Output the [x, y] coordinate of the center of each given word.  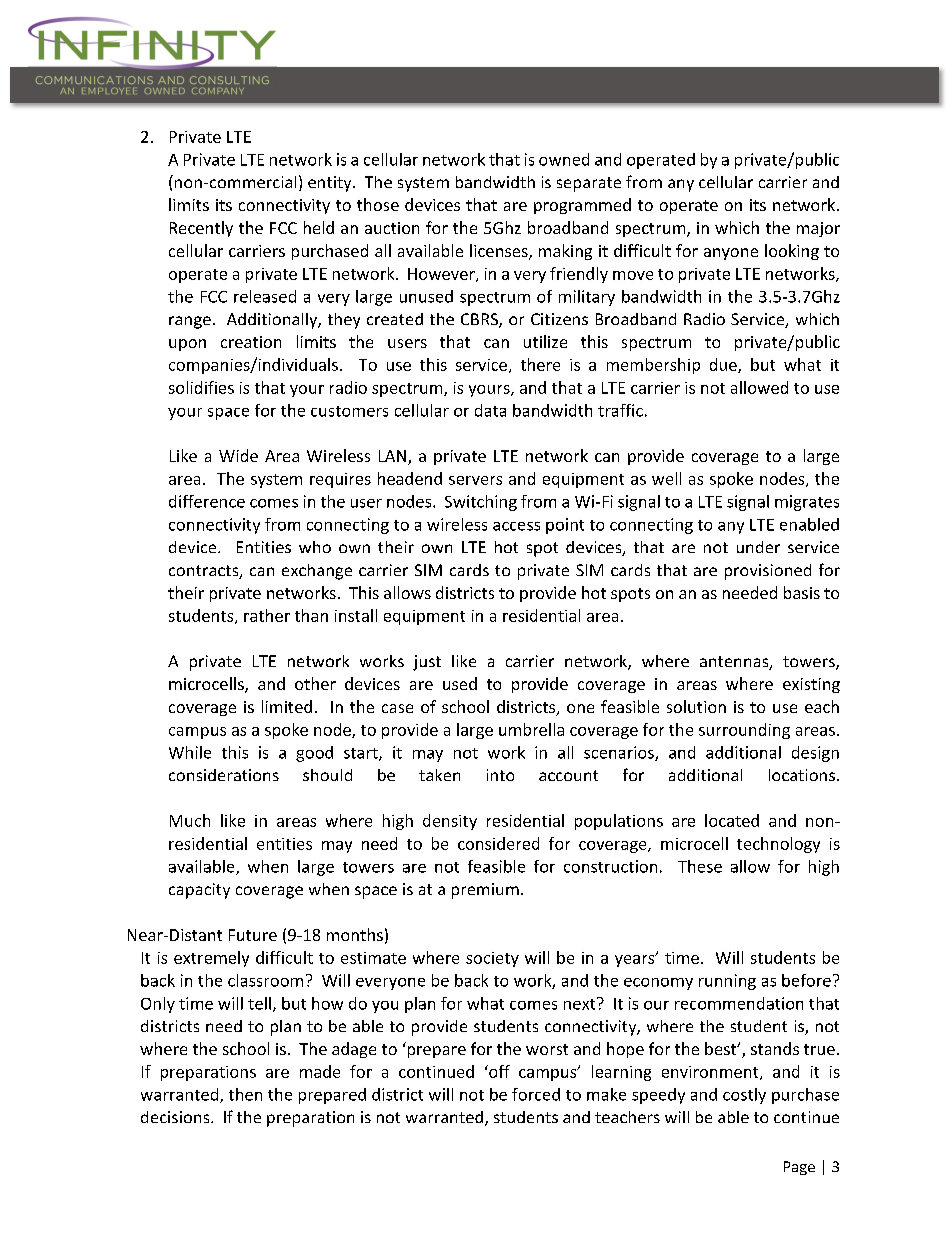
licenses [500, 251]
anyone [731, 254]
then [245, 1094]
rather [267, 615]
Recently [201, 229]
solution [696, 706]
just [427, 663]
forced [536, 1094]
